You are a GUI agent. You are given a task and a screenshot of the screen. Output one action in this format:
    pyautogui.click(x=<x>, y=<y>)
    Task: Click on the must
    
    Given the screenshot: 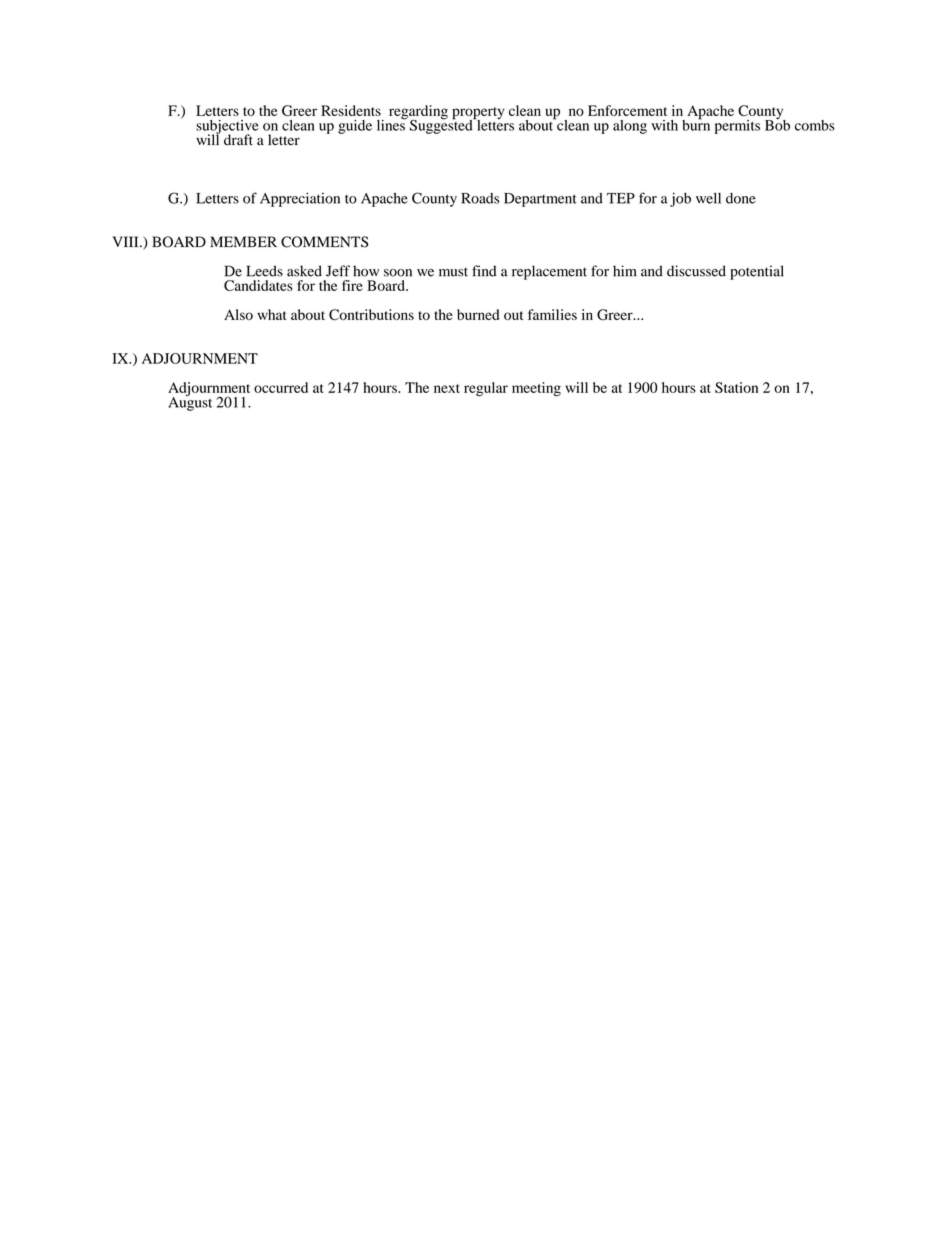 What is the action you would take?
    pyautogui.click(x=453, y=272)
